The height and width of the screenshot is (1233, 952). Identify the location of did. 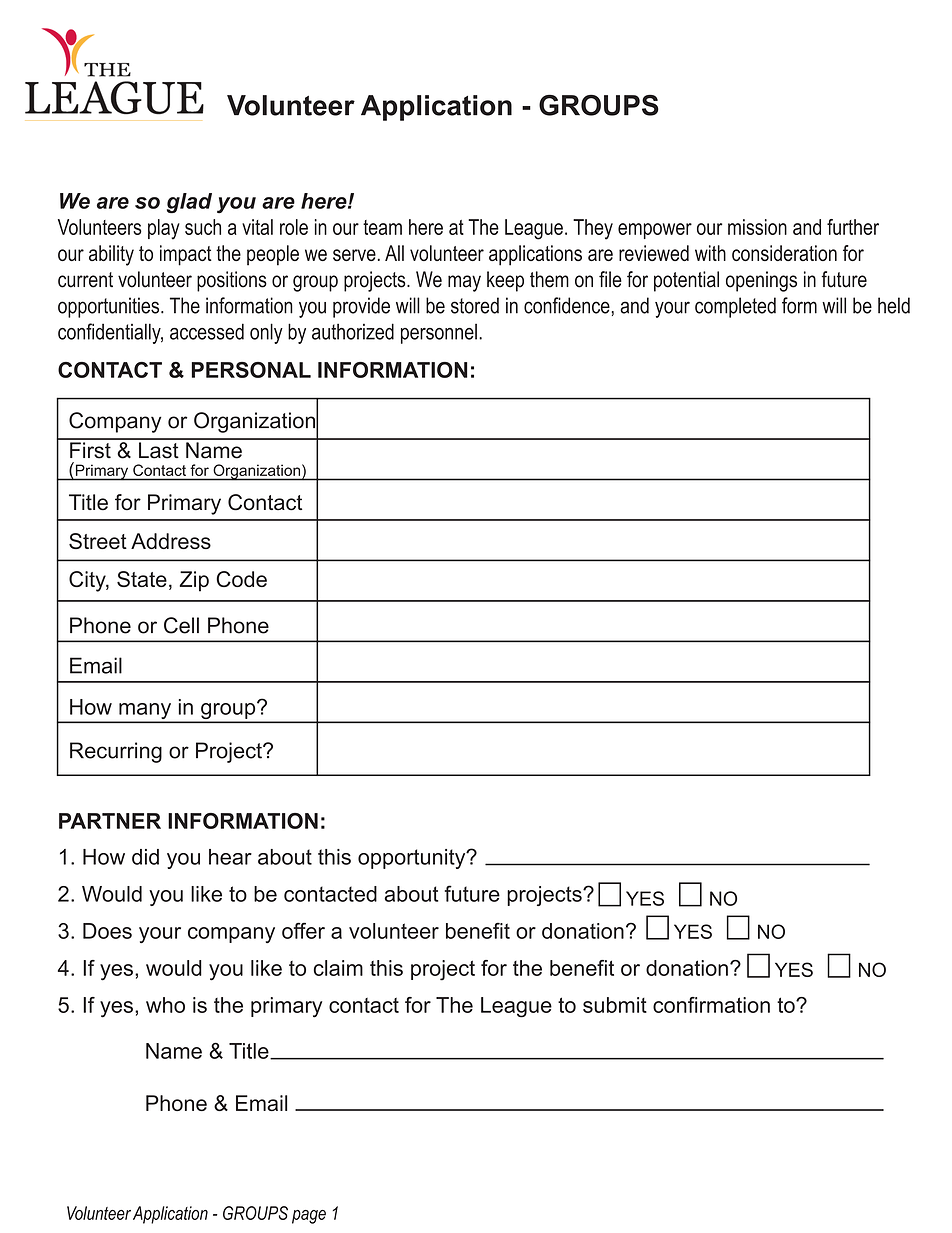
(145, 857).
